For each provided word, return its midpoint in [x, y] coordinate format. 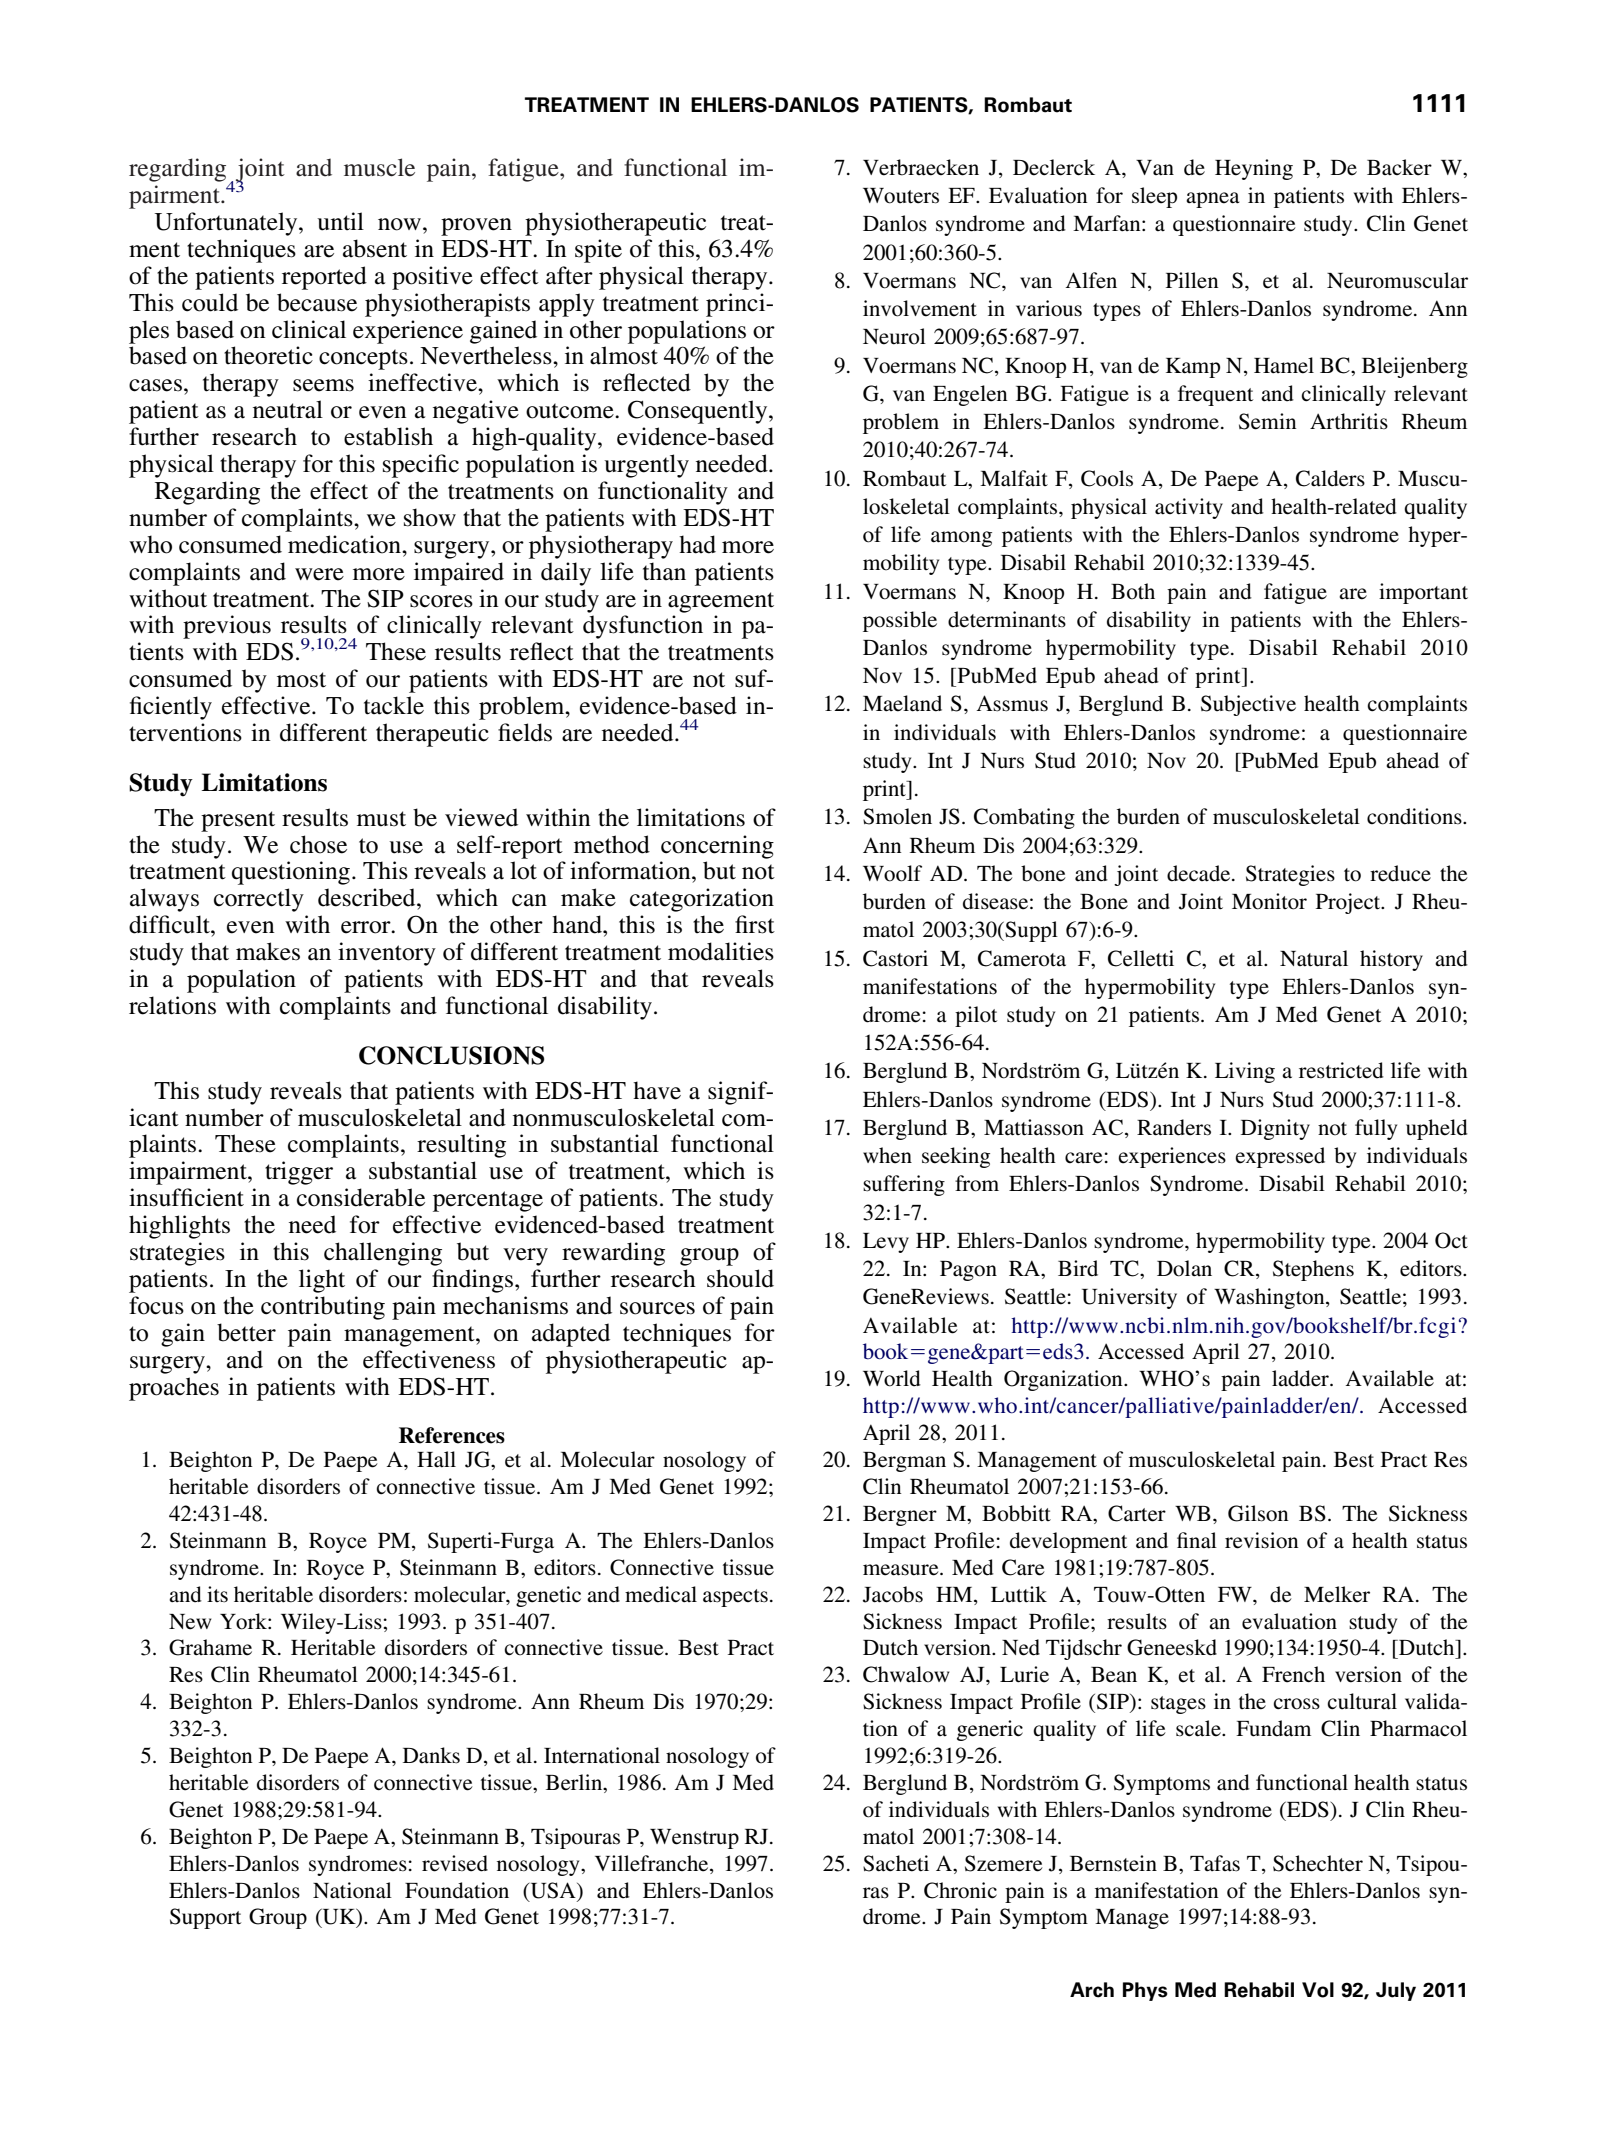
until [340, 221]
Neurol [894, 336]
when [887, 1155]
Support [205, 1918]
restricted [1341, 1070]
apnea [1213, 200]
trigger [299, 1173]
